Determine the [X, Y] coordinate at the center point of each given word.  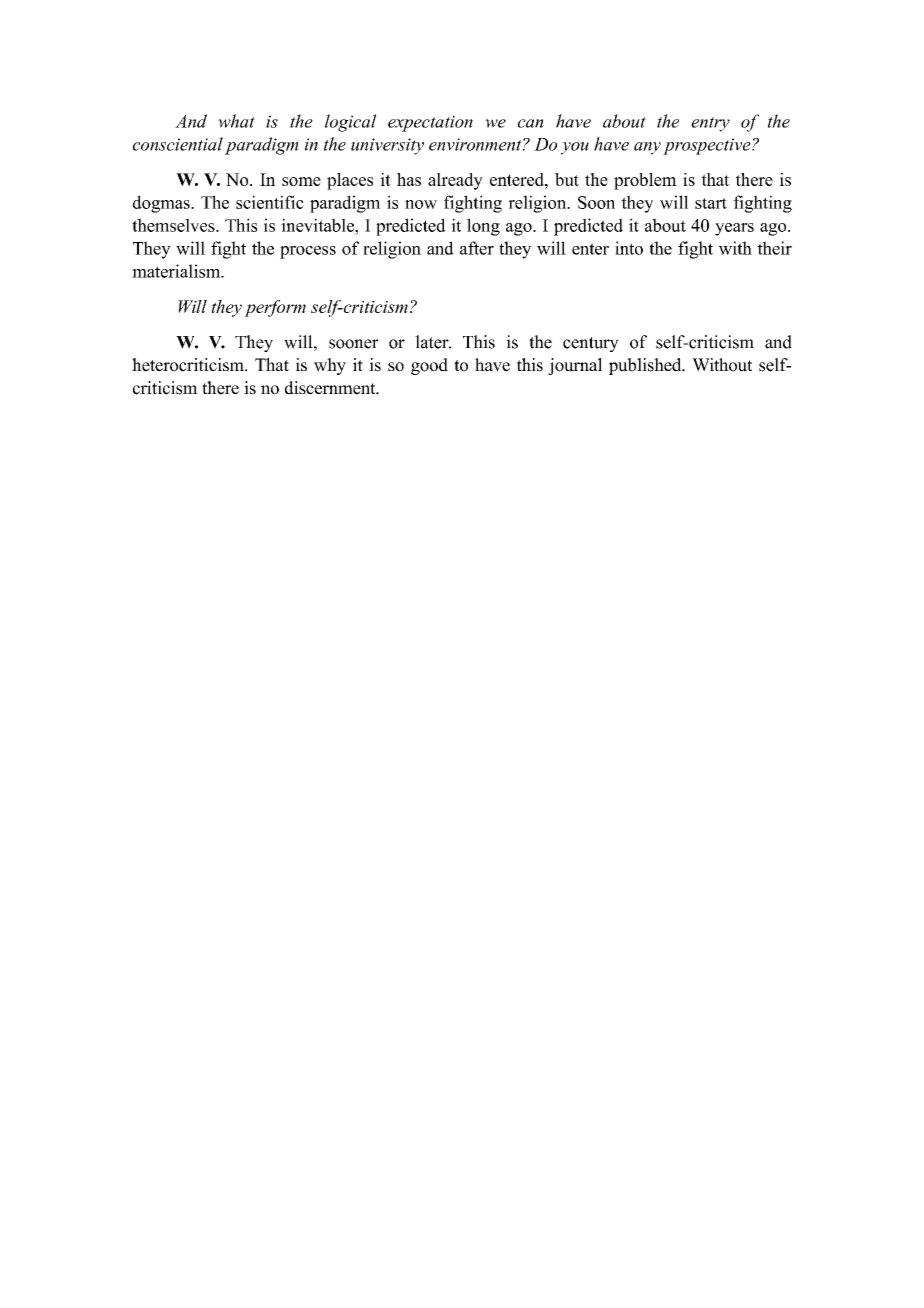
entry [710, 124]
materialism [177, 271]
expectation [430, 123]
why [330, 366]
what [236, 121]
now [421, 204]
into [629, 248]
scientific [270, 202]
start [711, 203]
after [477, 248]
